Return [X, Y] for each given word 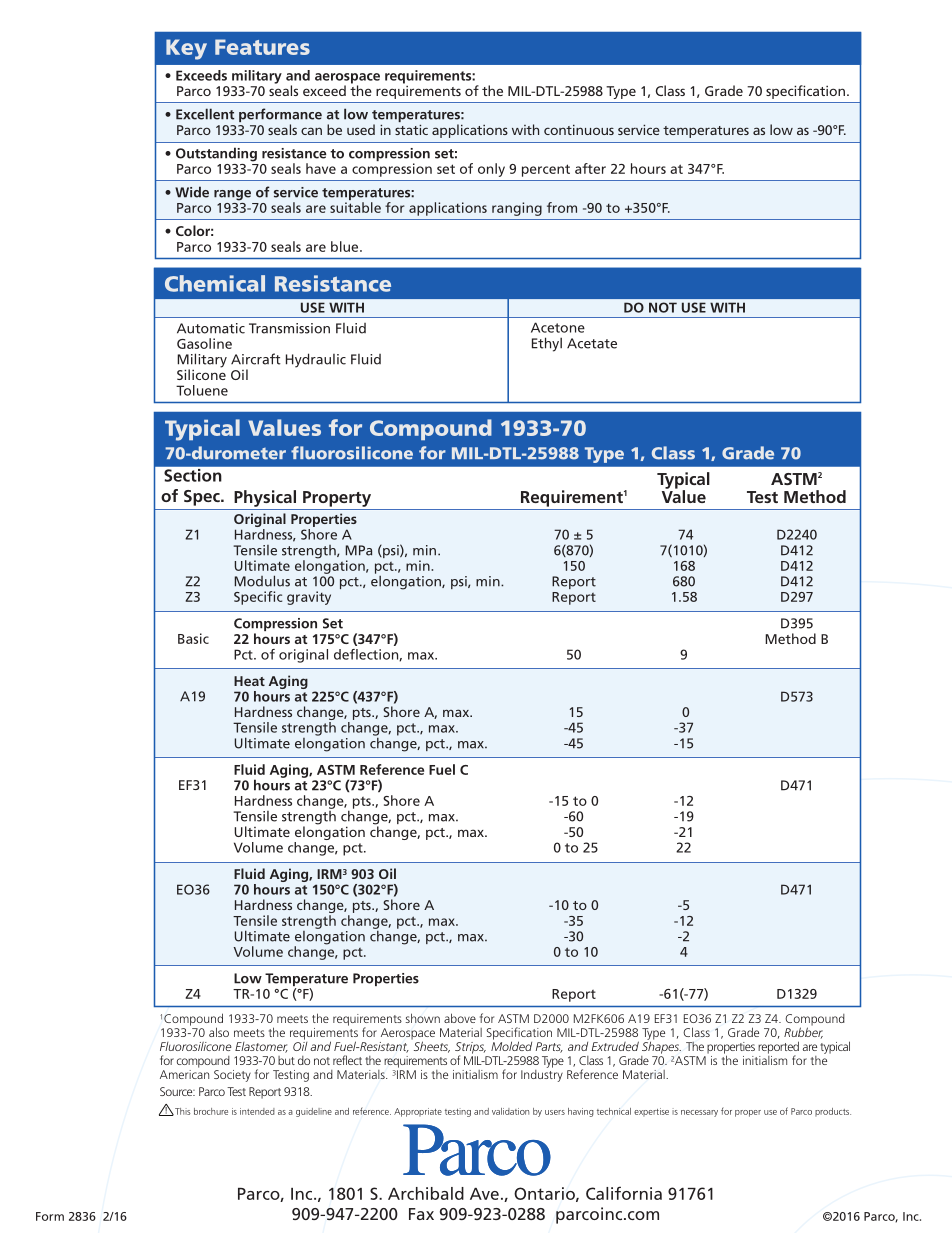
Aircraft [256, 359]
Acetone [558, 327]
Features [262, 47]
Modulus [262, 581]
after [590, 168]
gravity [309, 598]
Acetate [592, 343]
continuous [579, 129]
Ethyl [547, 344]
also [219, 1032]
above [460, 1018]
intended [257, 1111]
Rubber [803, 1032]
